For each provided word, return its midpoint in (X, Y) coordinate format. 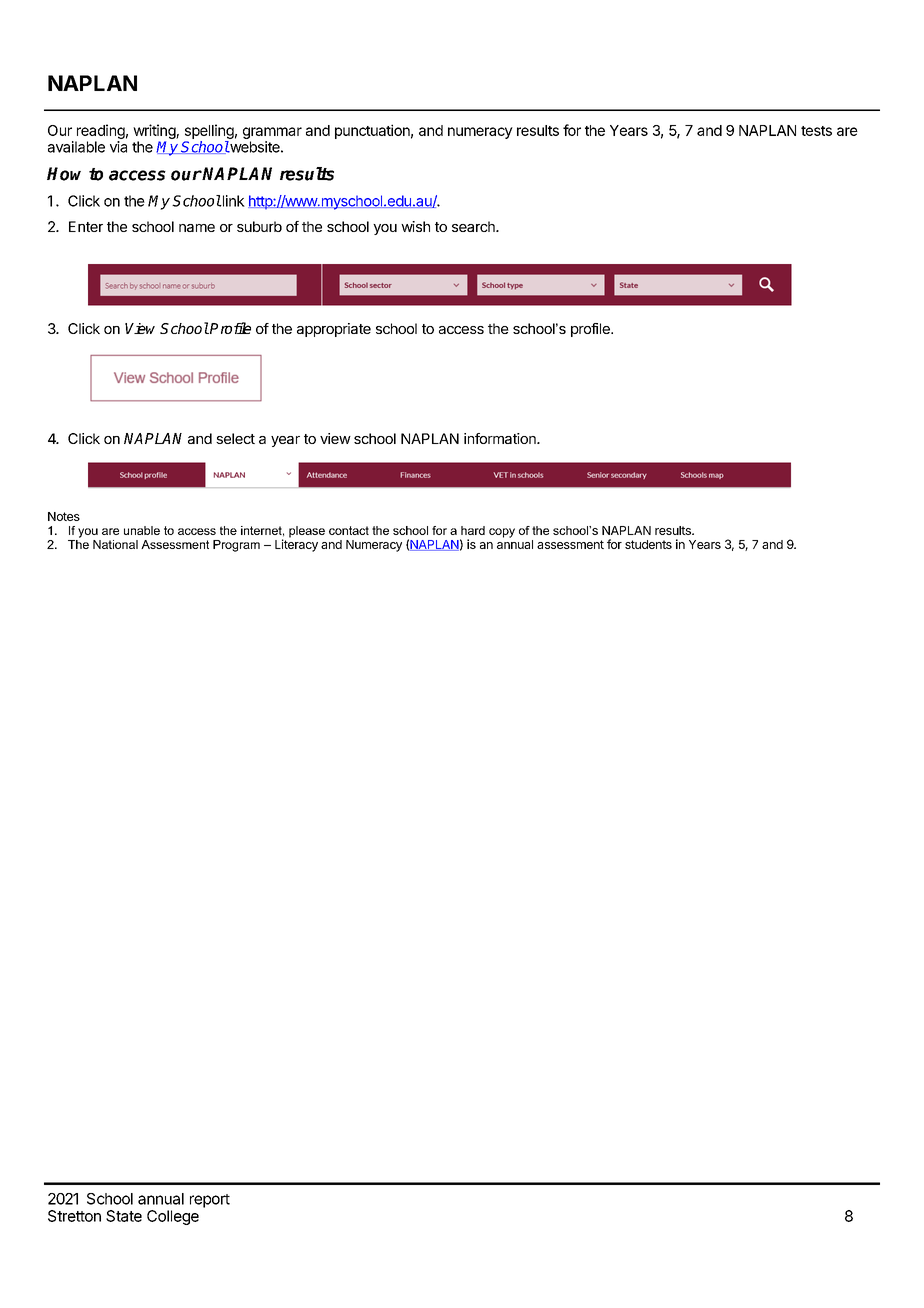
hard (473, 530)
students (648, 544)
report (210, 1201)
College (173, 1217)
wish (415, 226)
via (118, 147)
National (115, 544)
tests (816, 131)
